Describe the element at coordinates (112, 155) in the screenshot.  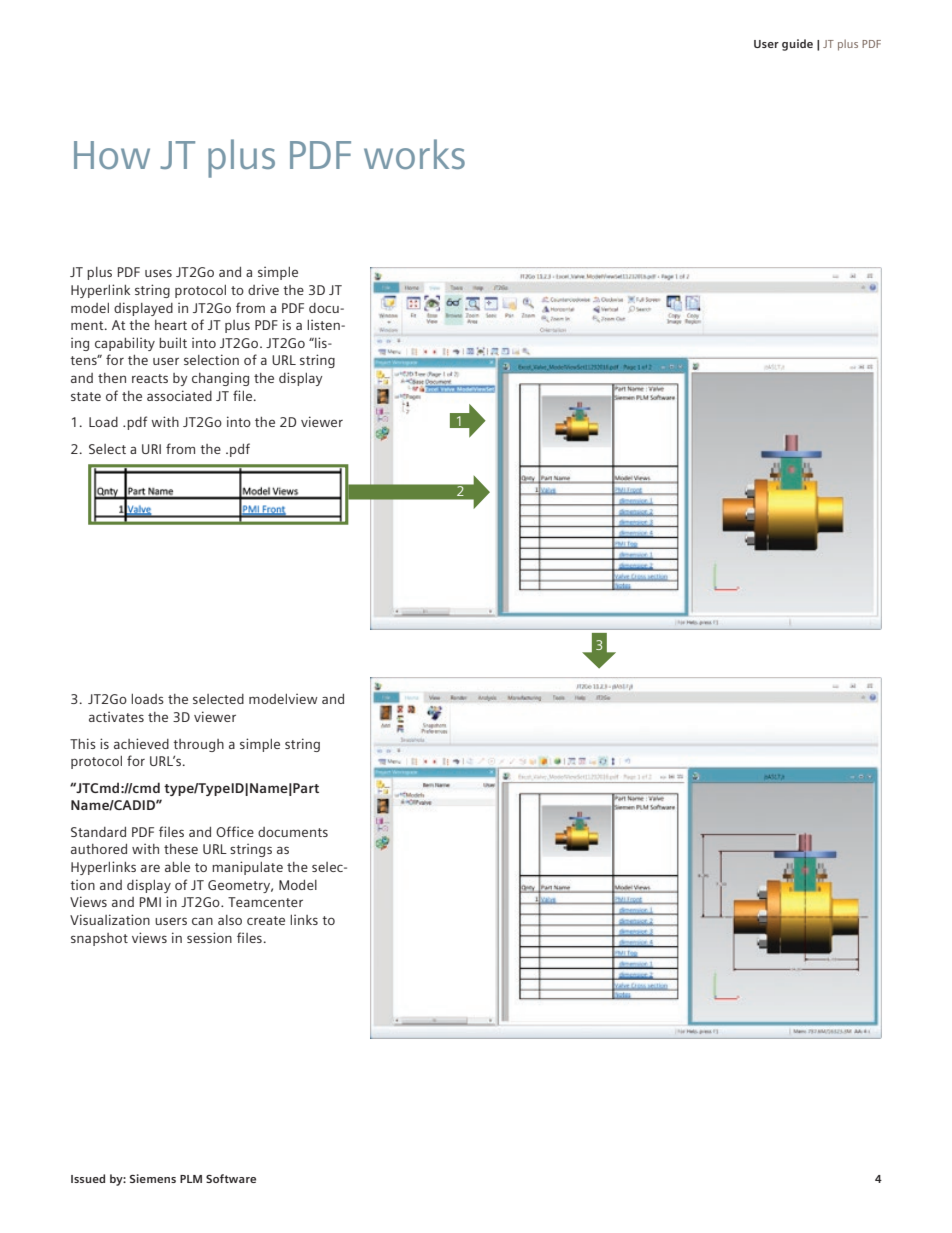
I see `How` at that location.
